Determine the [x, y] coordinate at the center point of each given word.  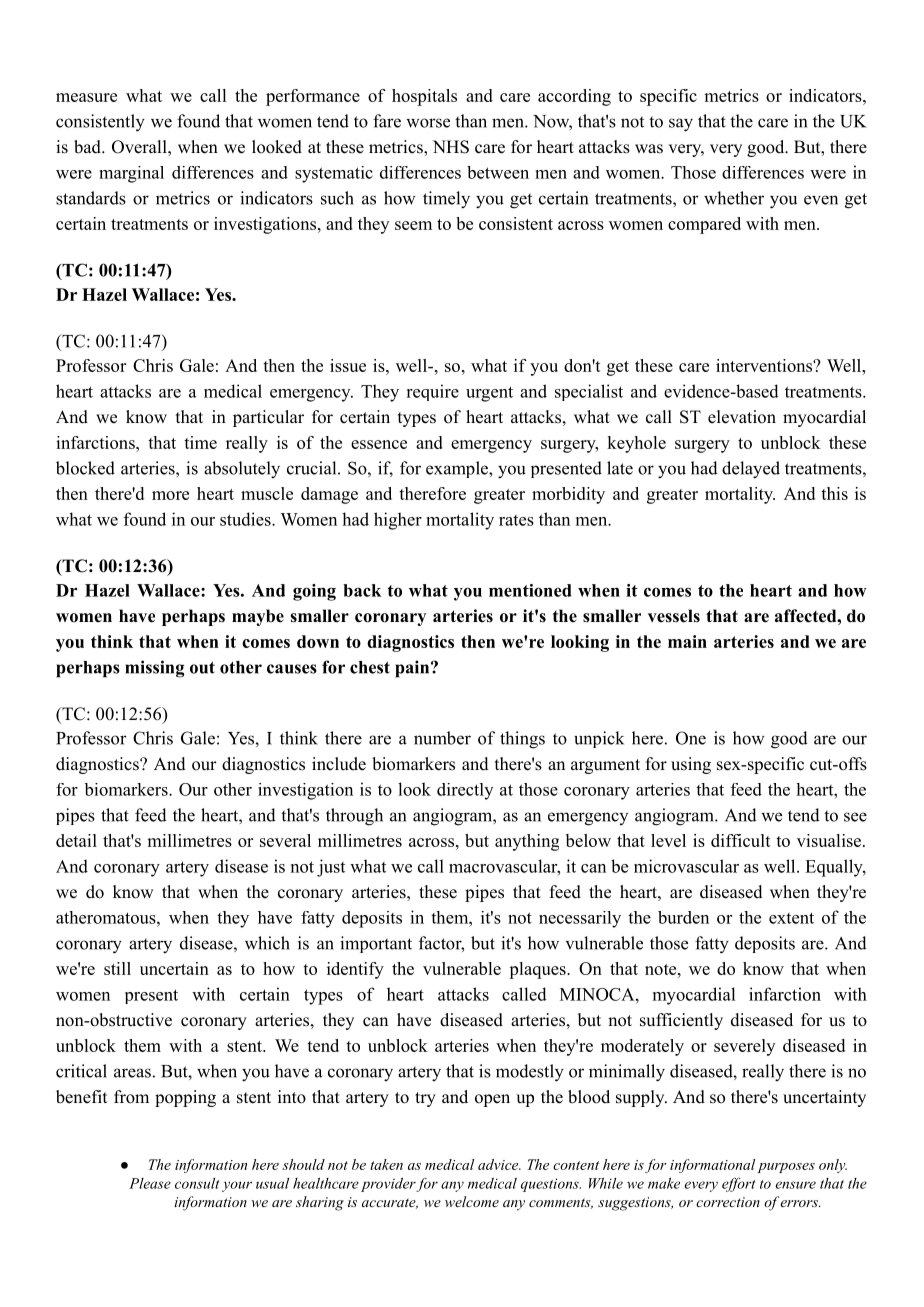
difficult [741, 840]
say [681, 125]
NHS [451, 147]
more [170, 495]
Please [150, 1183]
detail [76, 840]
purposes [786, 1168]
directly [465, 791]
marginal [131, 174]
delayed [751, 470]
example [458, 469]
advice [499, 1164]
